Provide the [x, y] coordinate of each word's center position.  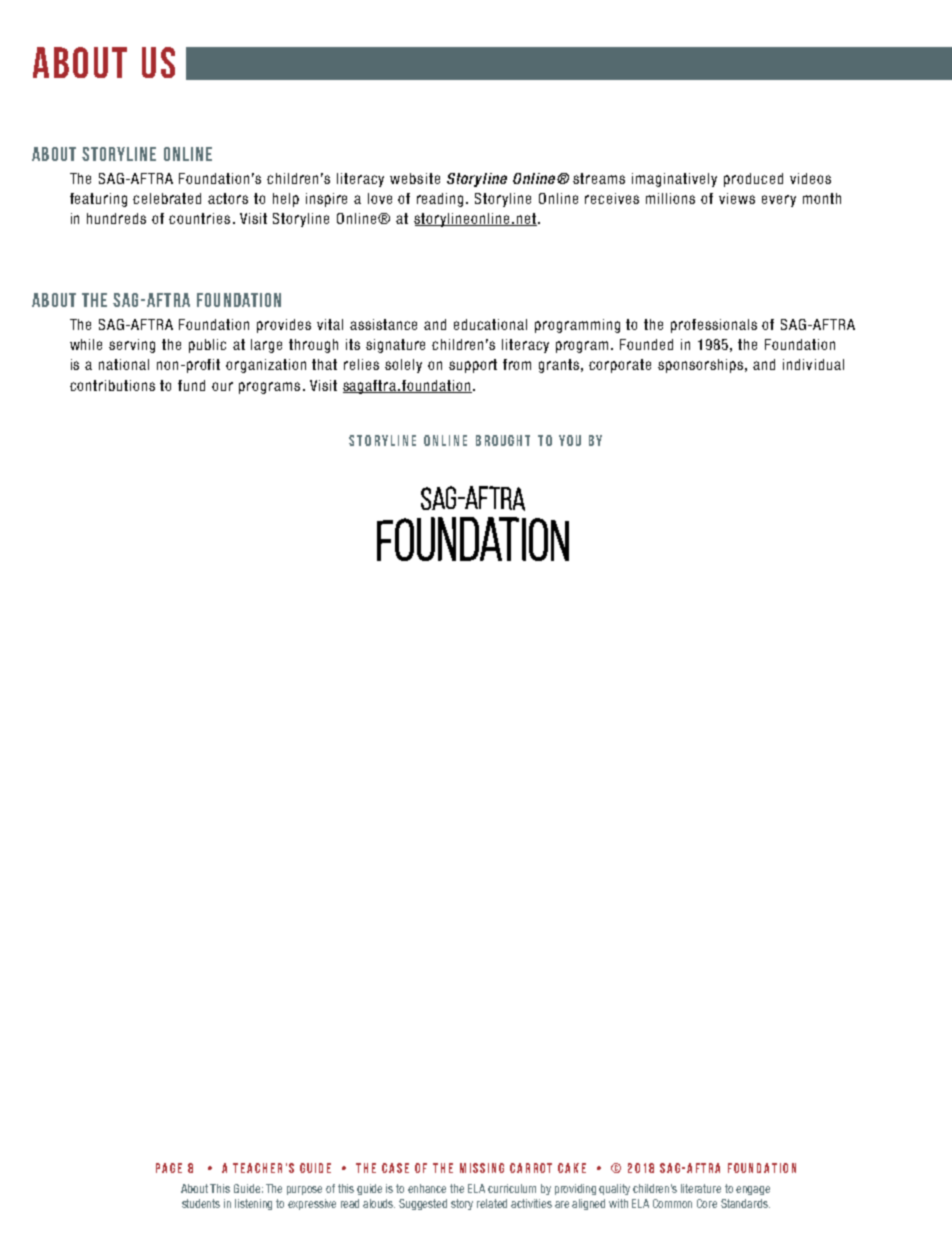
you [570, 440]
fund [191, 385]
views [737, 198]
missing [482, 1168]
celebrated [167, 198]
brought [503, 440]
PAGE [169, 1168]
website [415, 178]
